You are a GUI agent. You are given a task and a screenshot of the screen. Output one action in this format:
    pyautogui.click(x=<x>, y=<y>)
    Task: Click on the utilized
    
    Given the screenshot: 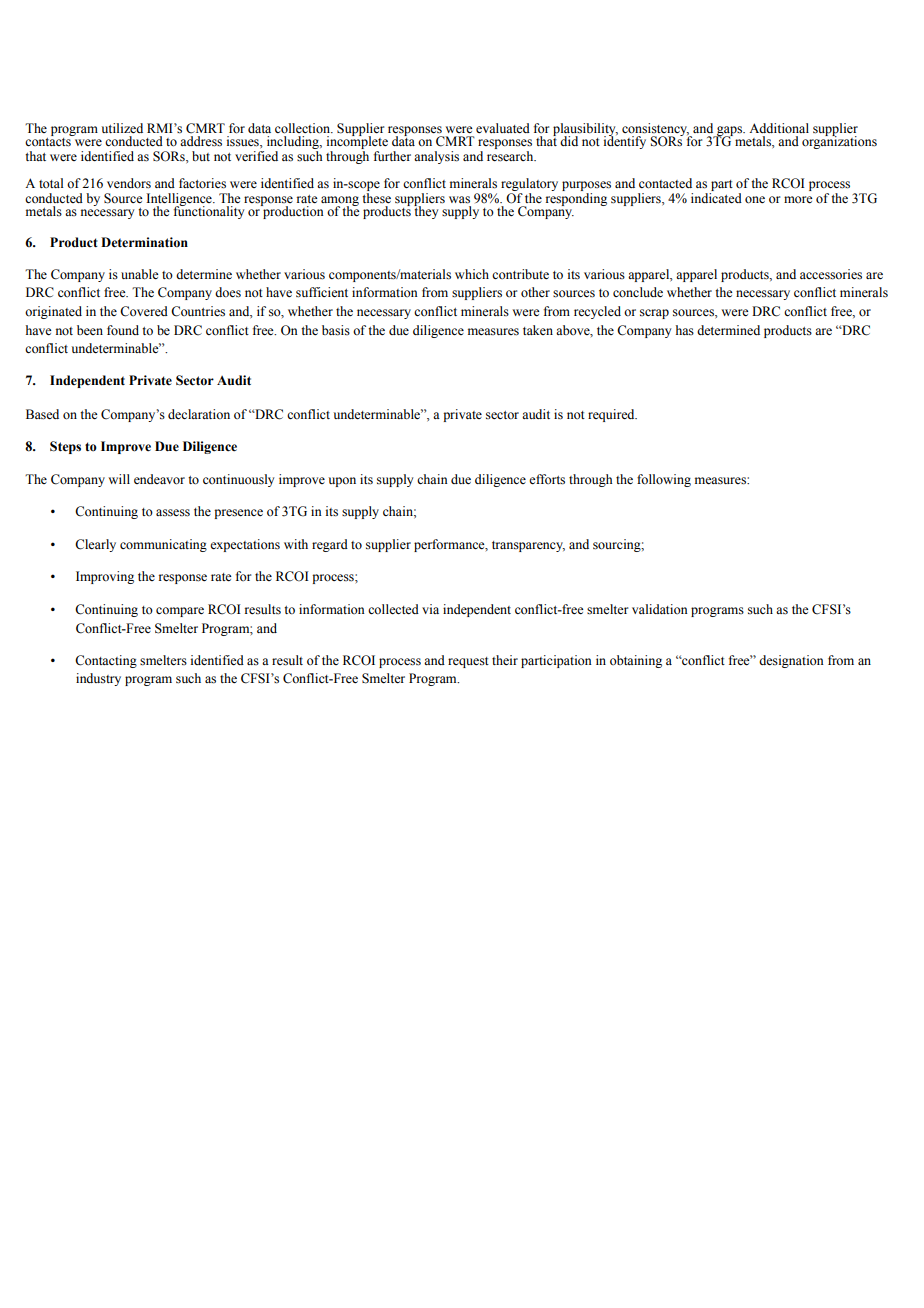 What is the action you would take?
    pyautogui.click(x=122, y=128)
